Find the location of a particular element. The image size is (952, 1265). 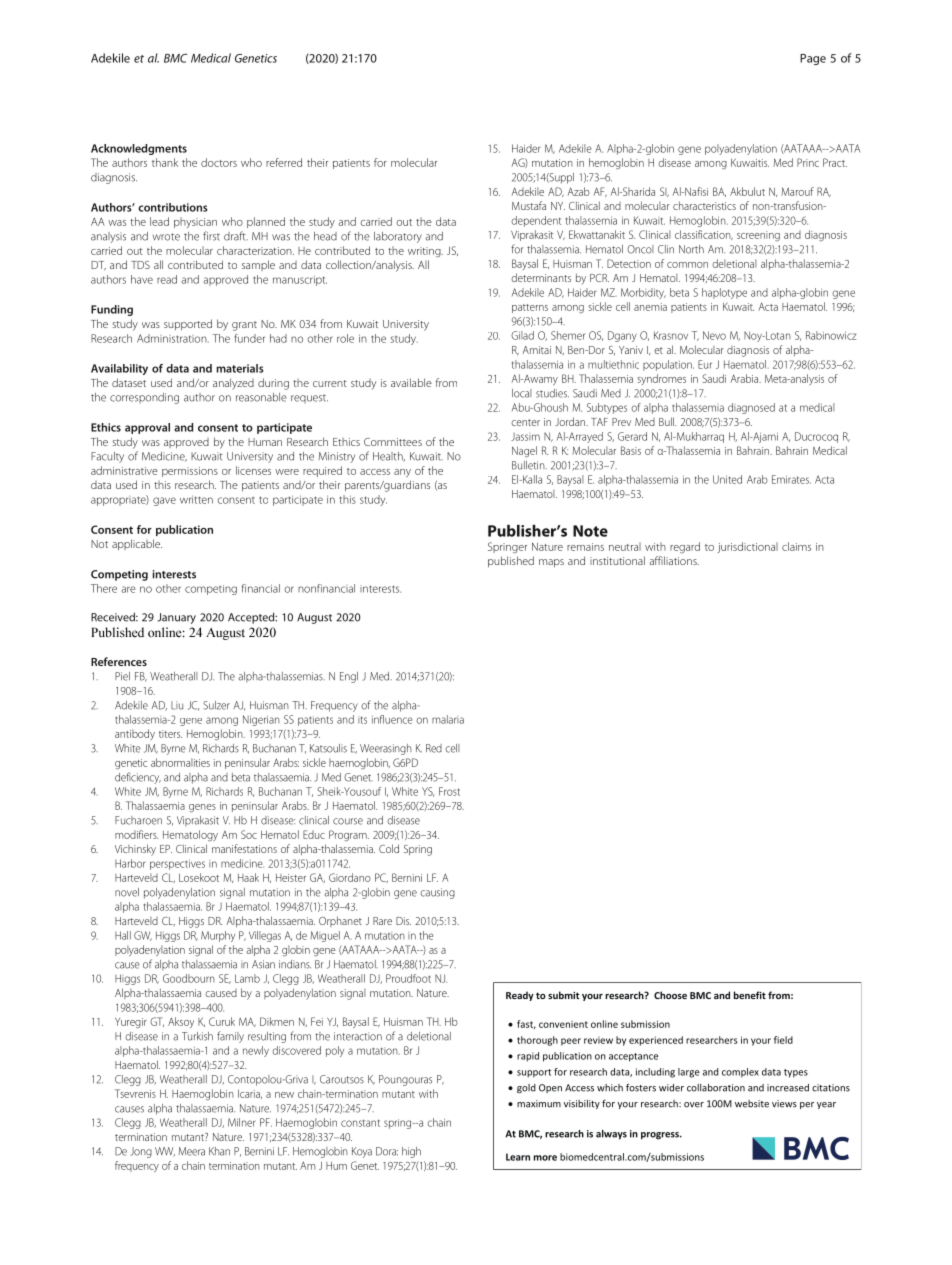

Mustafa is located at coordinates (529, 205).
